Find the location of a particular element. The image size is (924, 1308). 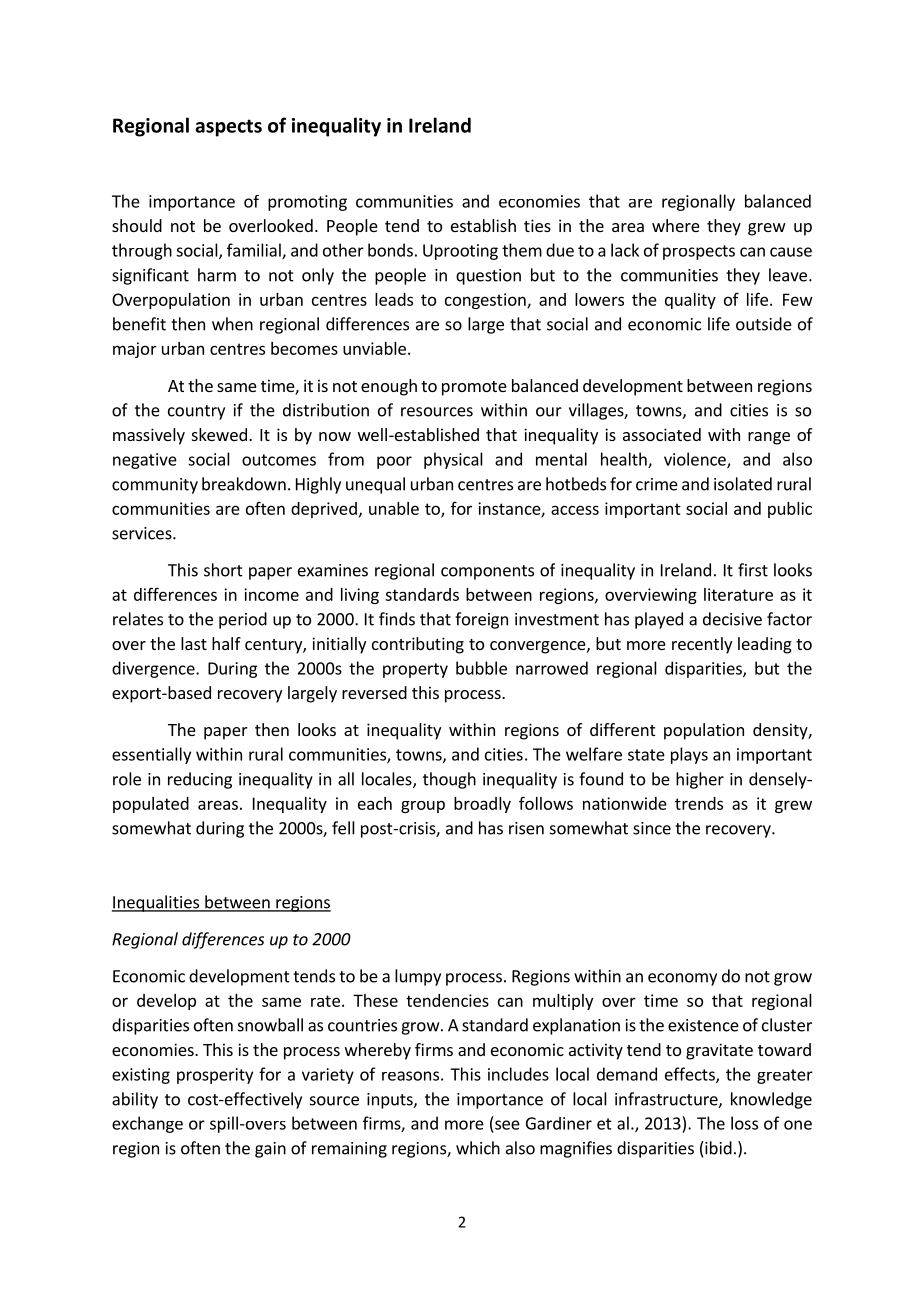

which is located at coordinates (478, 1148).
